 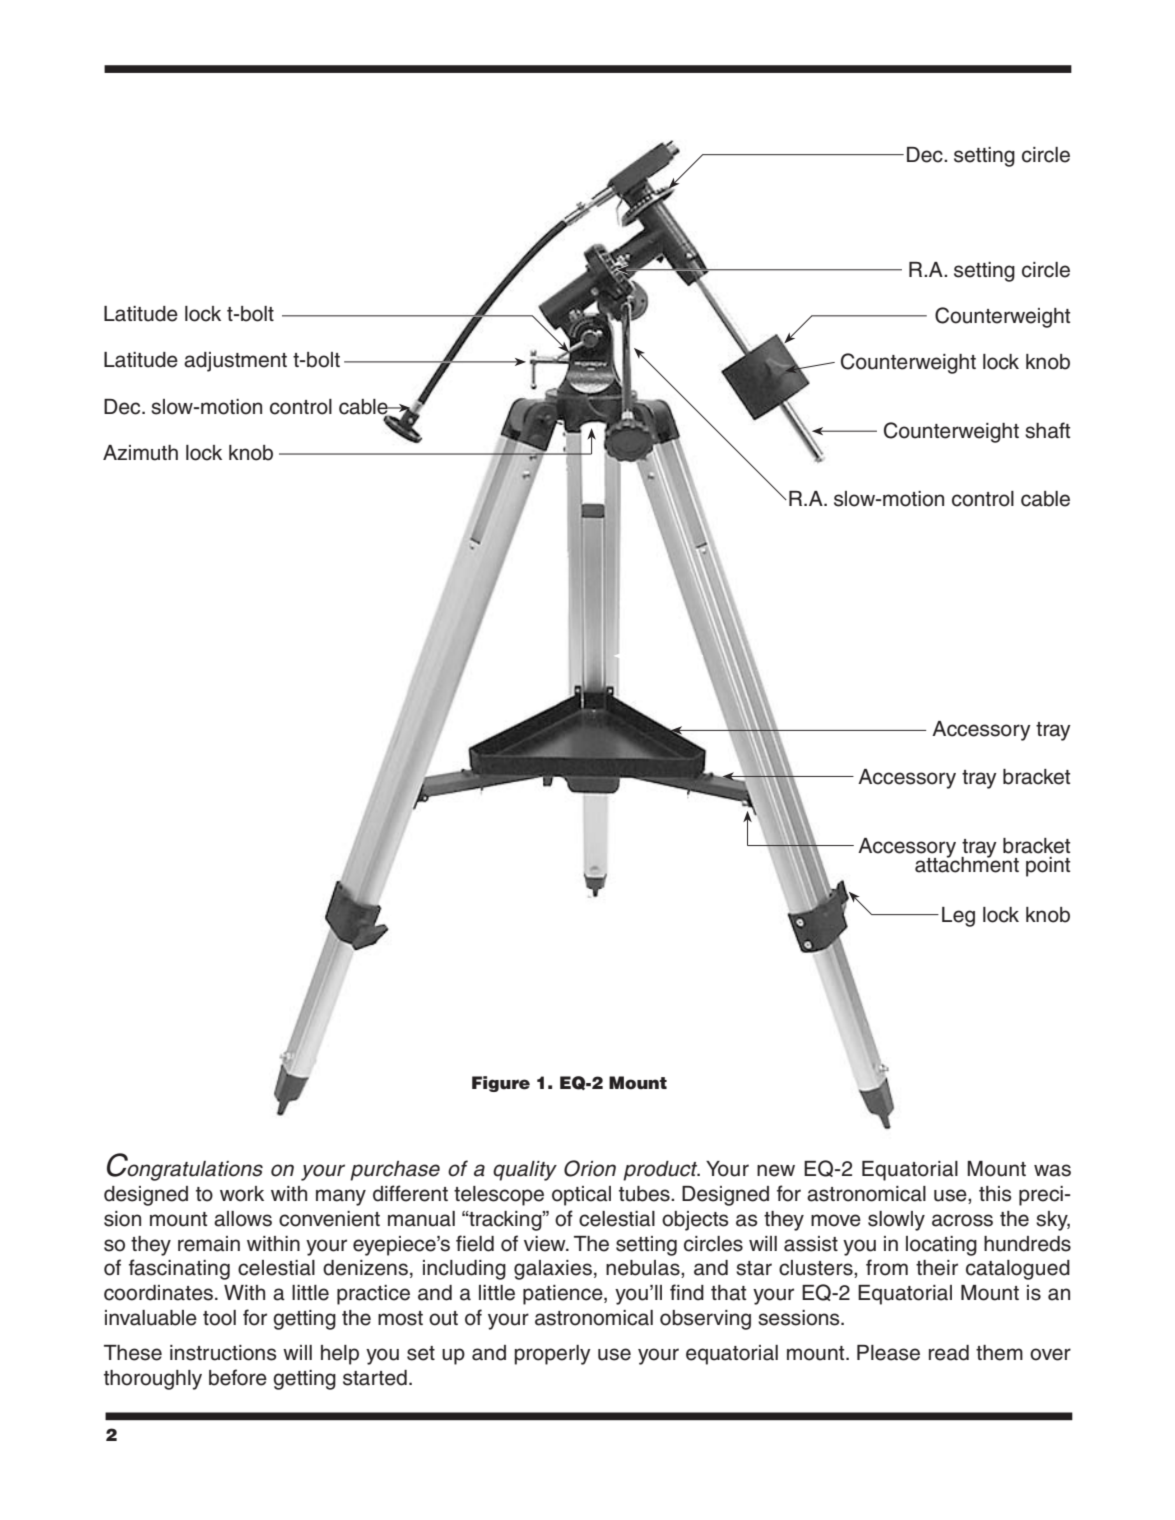 What do you see at coordinates (235, 362) in the screenshot?
I see `adjustment` at bounding box center [235, 362].
